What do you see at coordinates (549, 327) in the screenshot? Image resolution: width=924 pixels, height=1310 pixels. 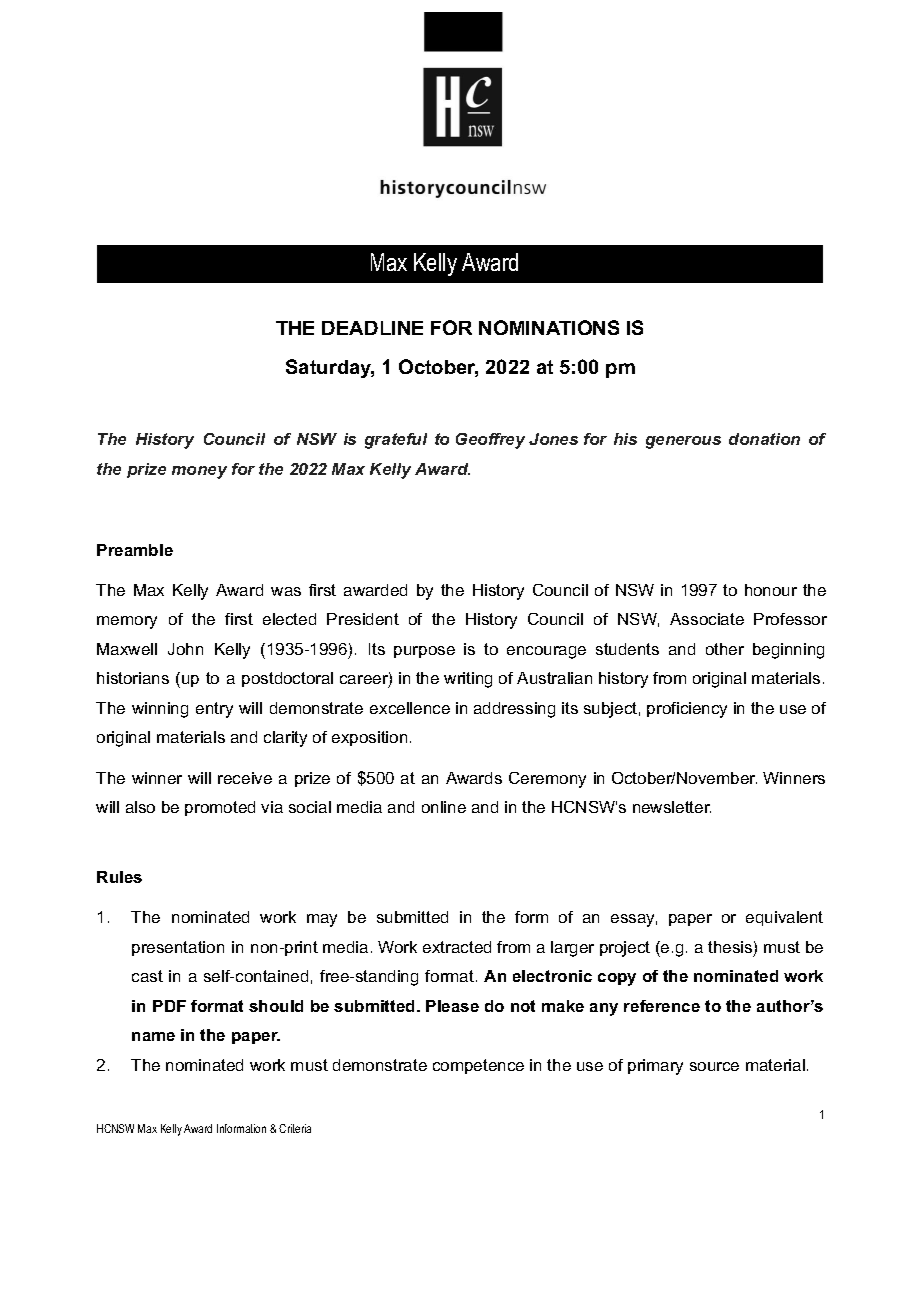 I see `NOMINATIONS` at bounding box center [549, 327].
